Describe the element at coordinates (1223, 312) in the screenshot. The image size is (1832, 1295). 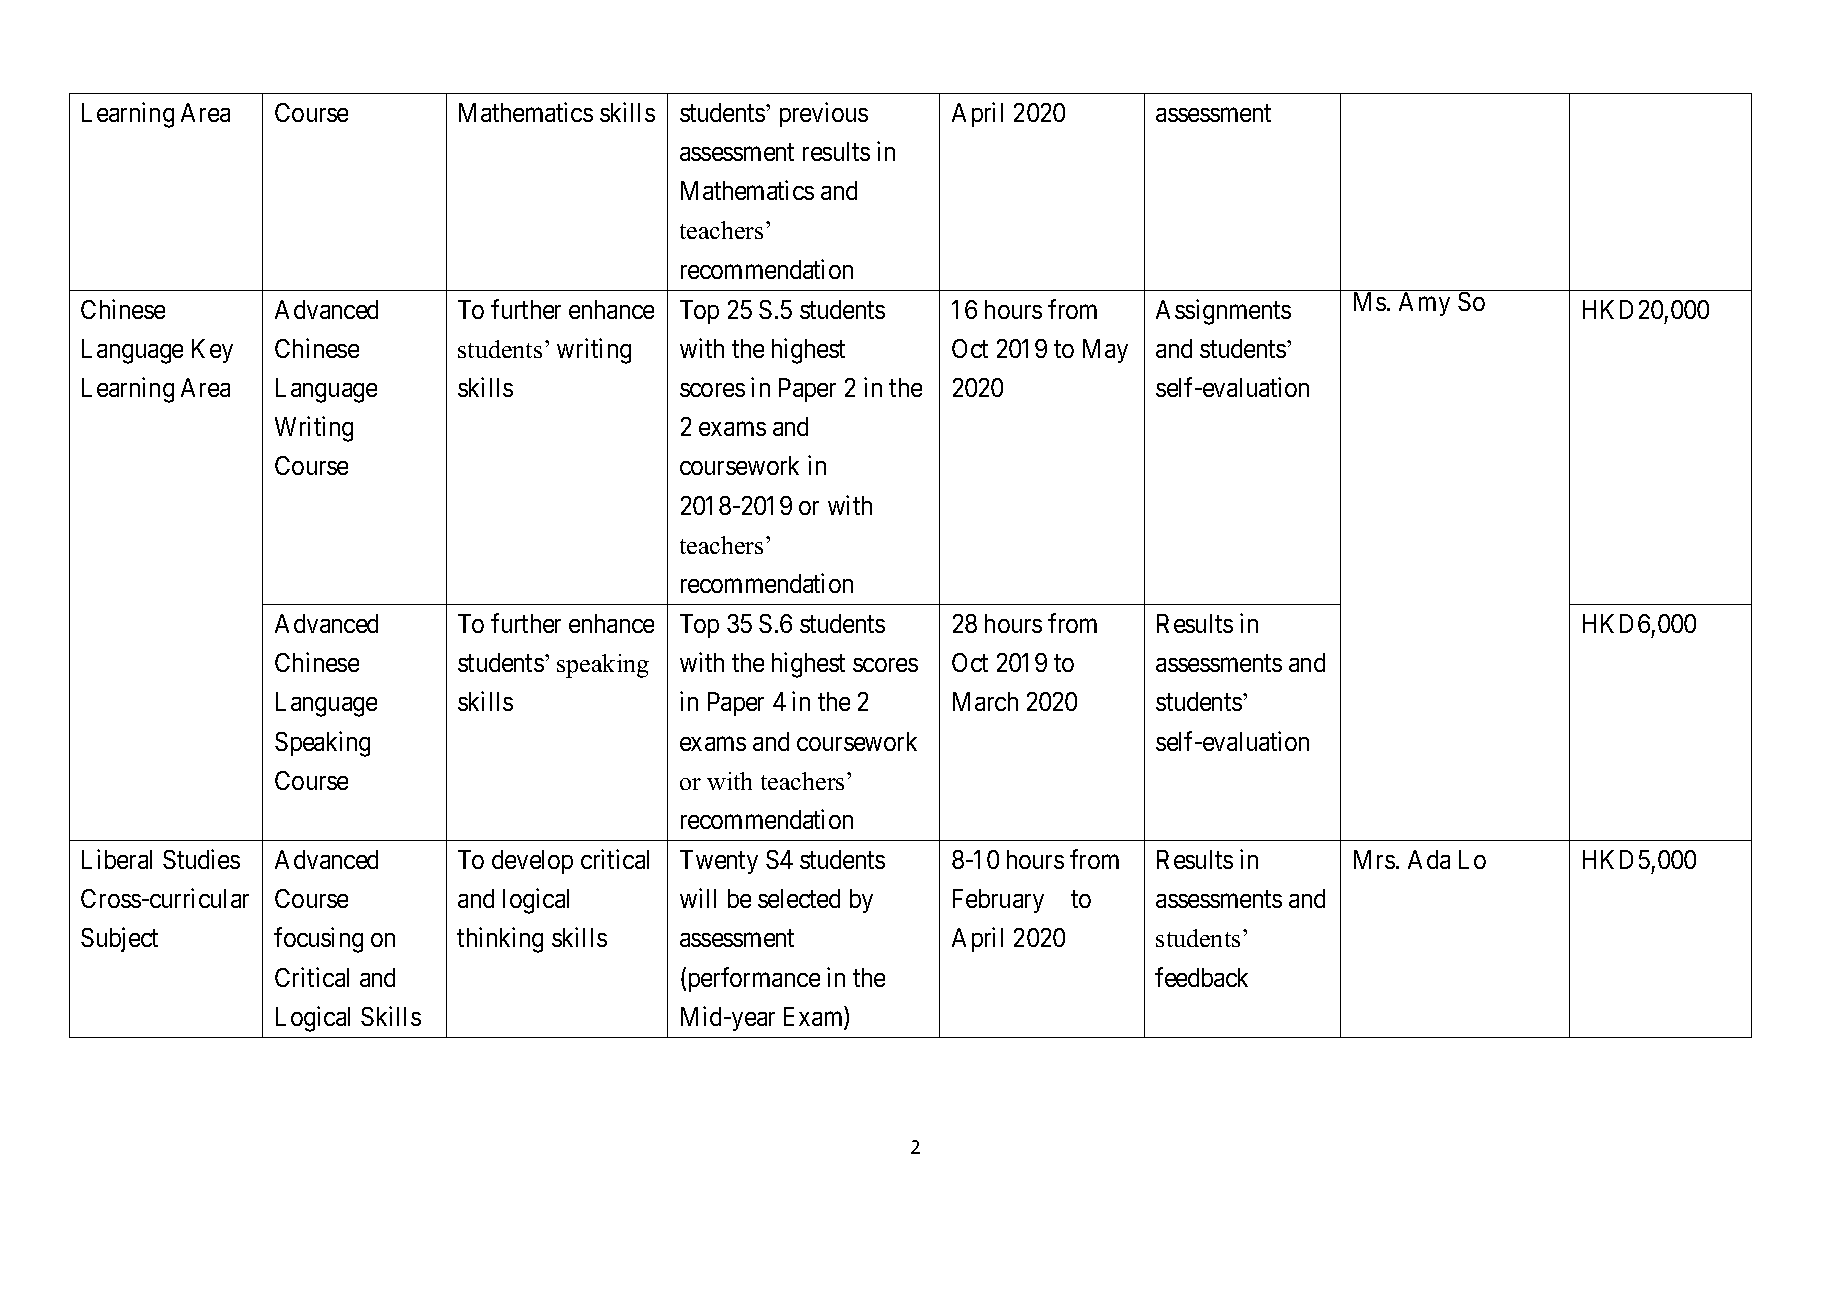
I see `Assignments` at that location.
